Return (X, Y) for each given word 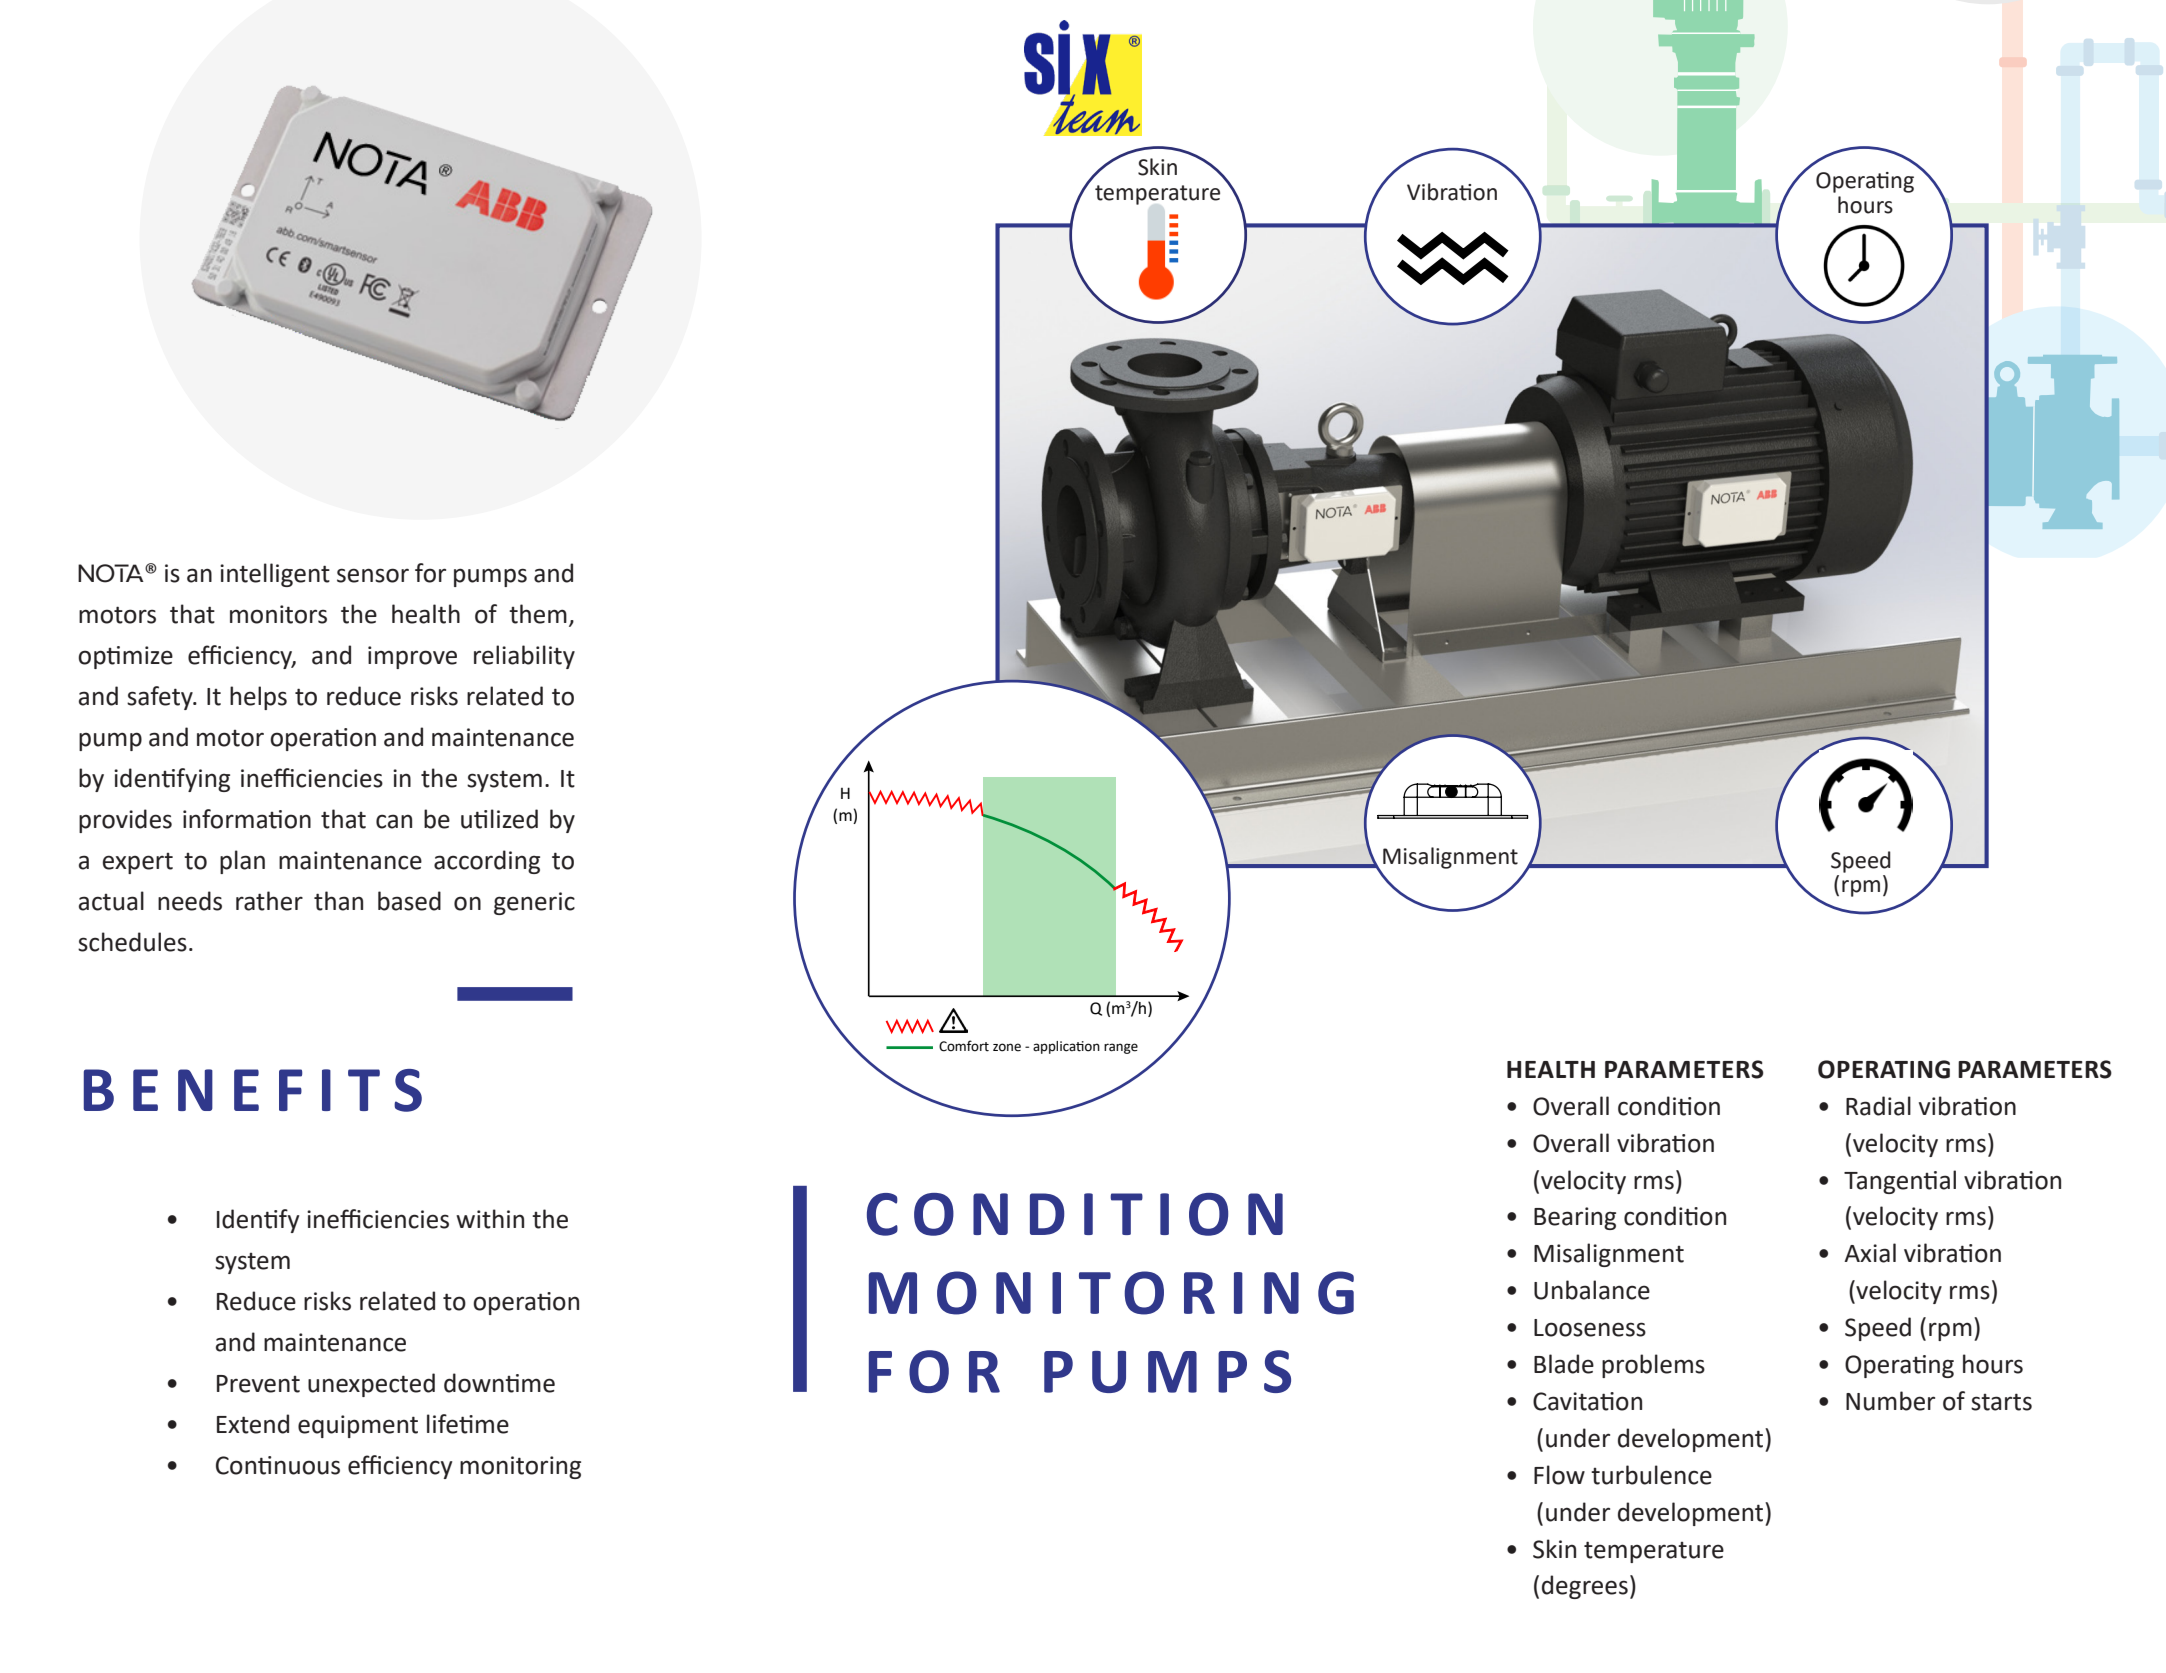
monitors (278, 614)
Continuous (278, 1465)
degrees (1585, 1587)
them (538, 614)
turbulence (1651, 1475)
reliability (524, 657)
